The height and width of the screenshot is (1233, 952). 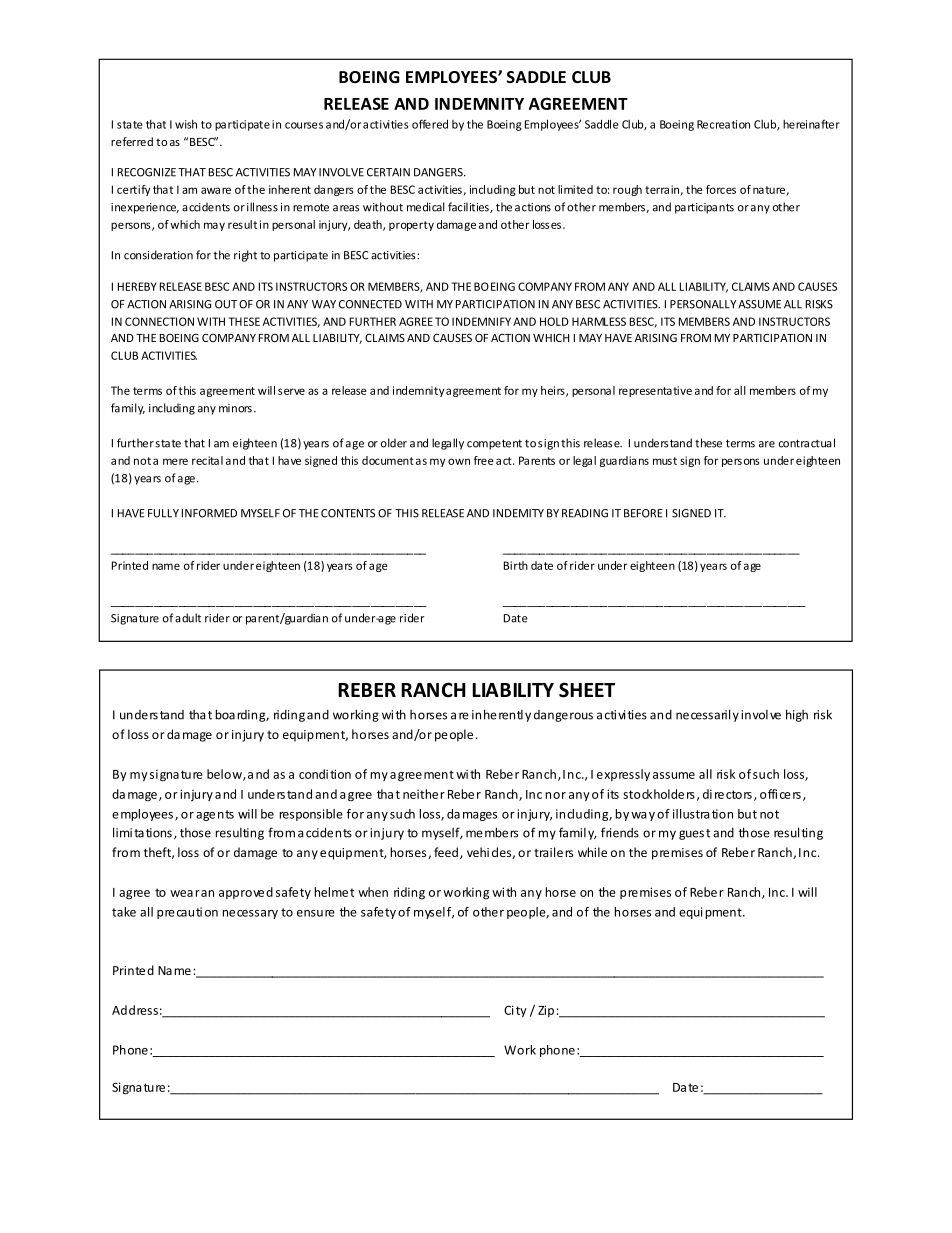 I want to click on representative, so click(x=655, y=391).
